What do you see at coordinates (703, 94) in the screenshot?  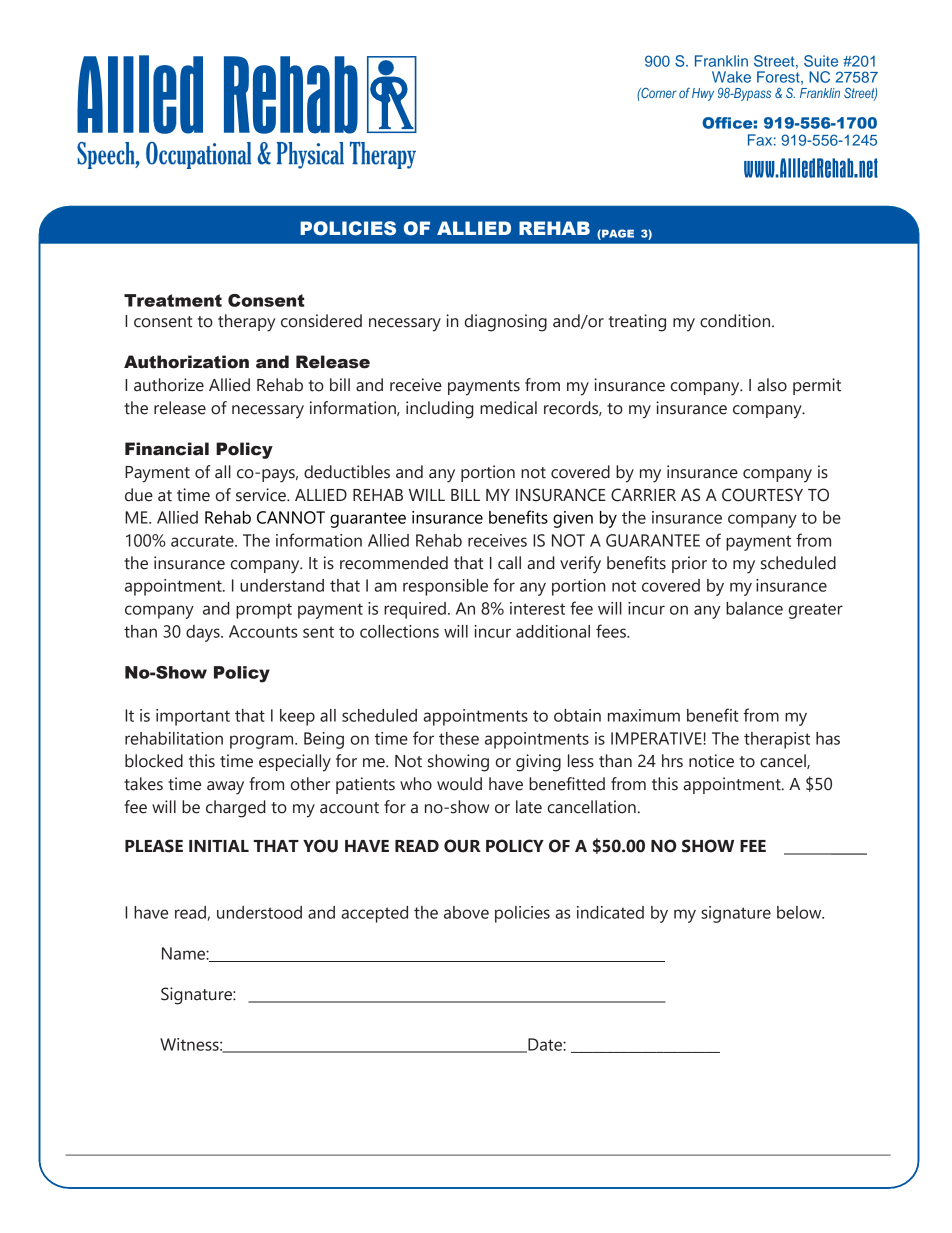 I see `Hwy` at bounding box center [703, 94].
